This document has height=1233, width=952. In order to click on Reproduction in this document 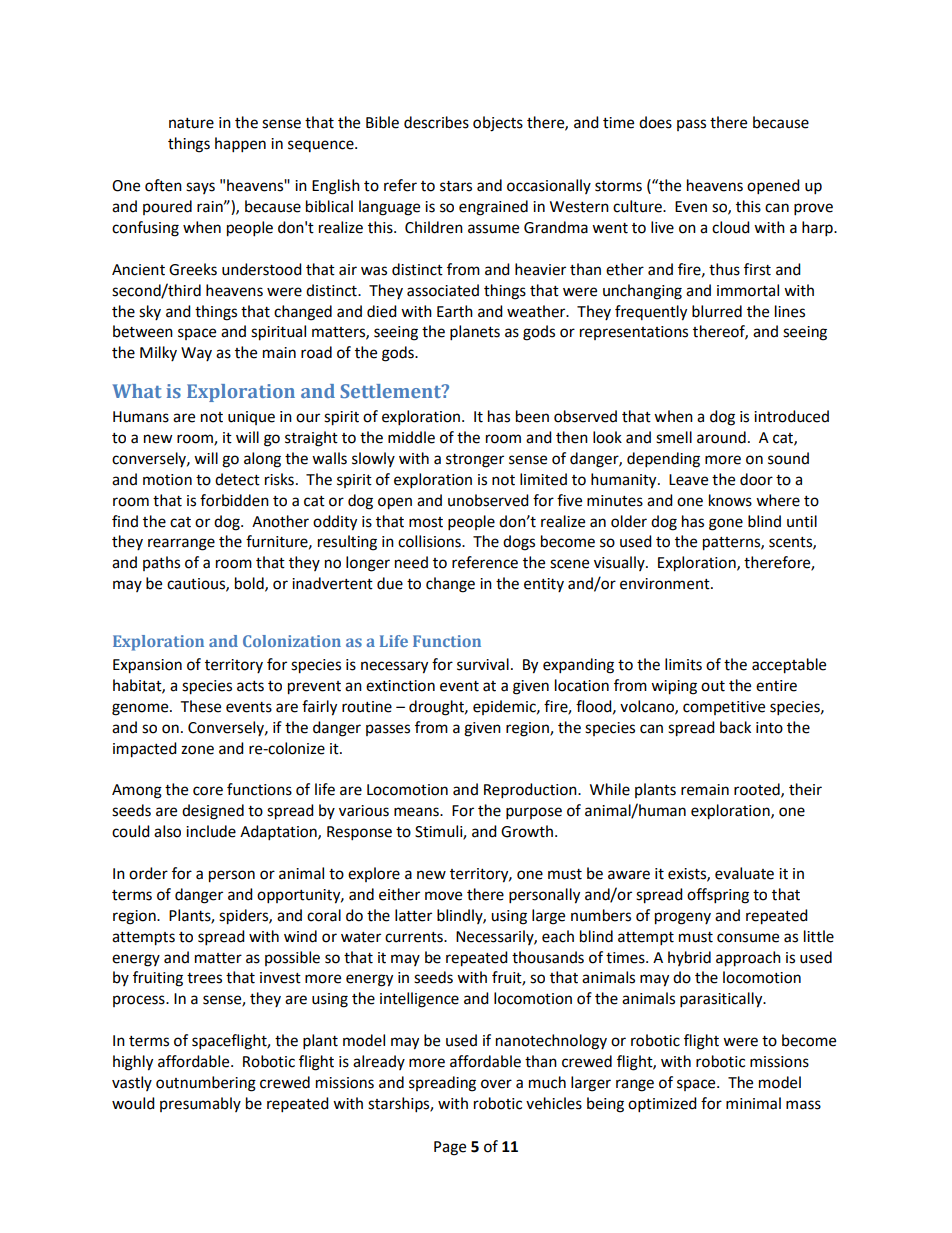, I will do `click(531, 791)`.
